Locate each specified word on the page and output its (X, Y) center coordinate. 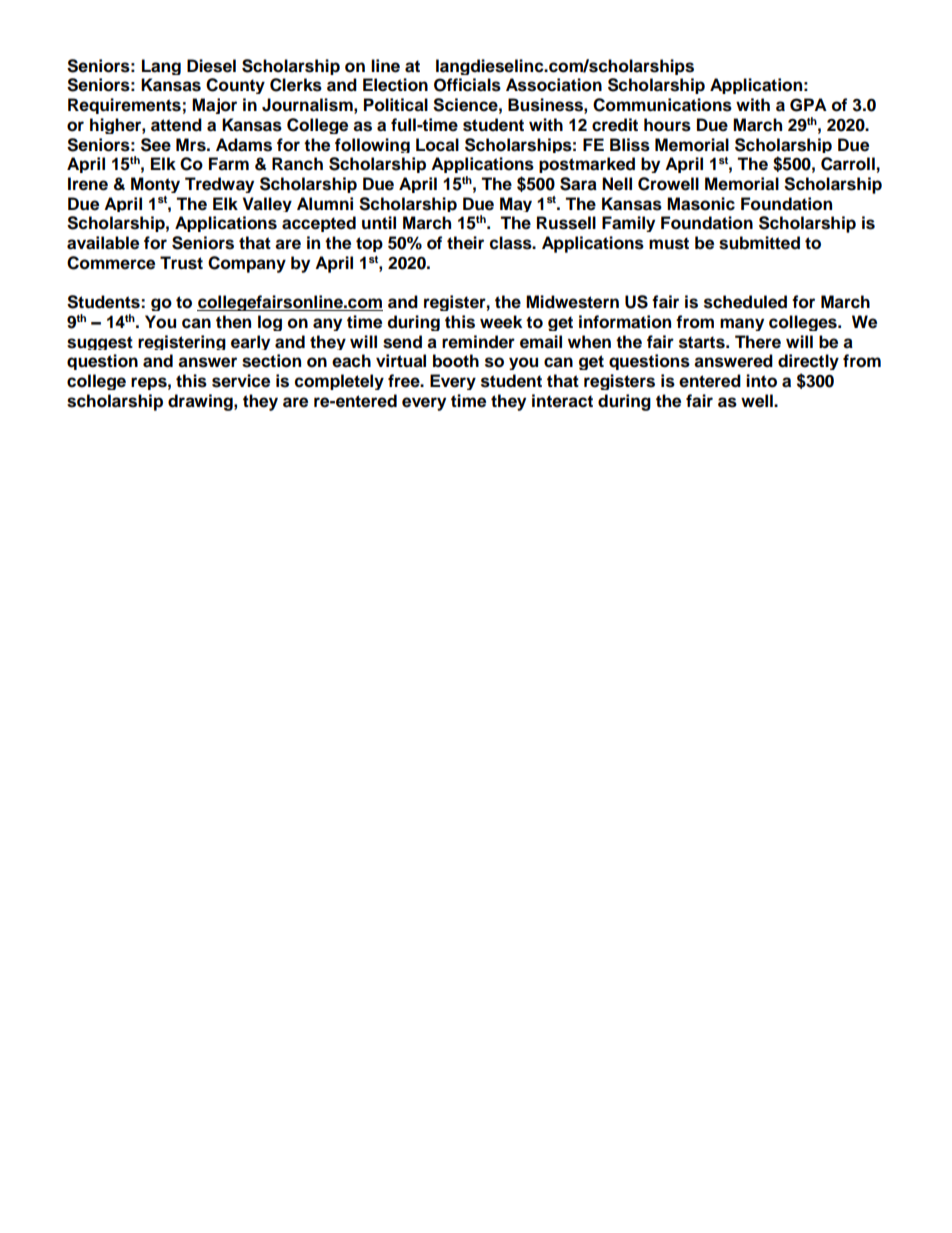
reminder (478, 342)
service (241, 381)
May (516, 204)
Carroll (848, 164)
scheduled (745, 302)
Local (437, 145)
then (233, 322)
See (156, 145)
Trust (181, 263)
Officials (467, 85)
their (465, 243)
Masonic (701, 204)
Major (214, 106)
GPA (808, 105)
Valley (267, 204)
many (742, 324)
